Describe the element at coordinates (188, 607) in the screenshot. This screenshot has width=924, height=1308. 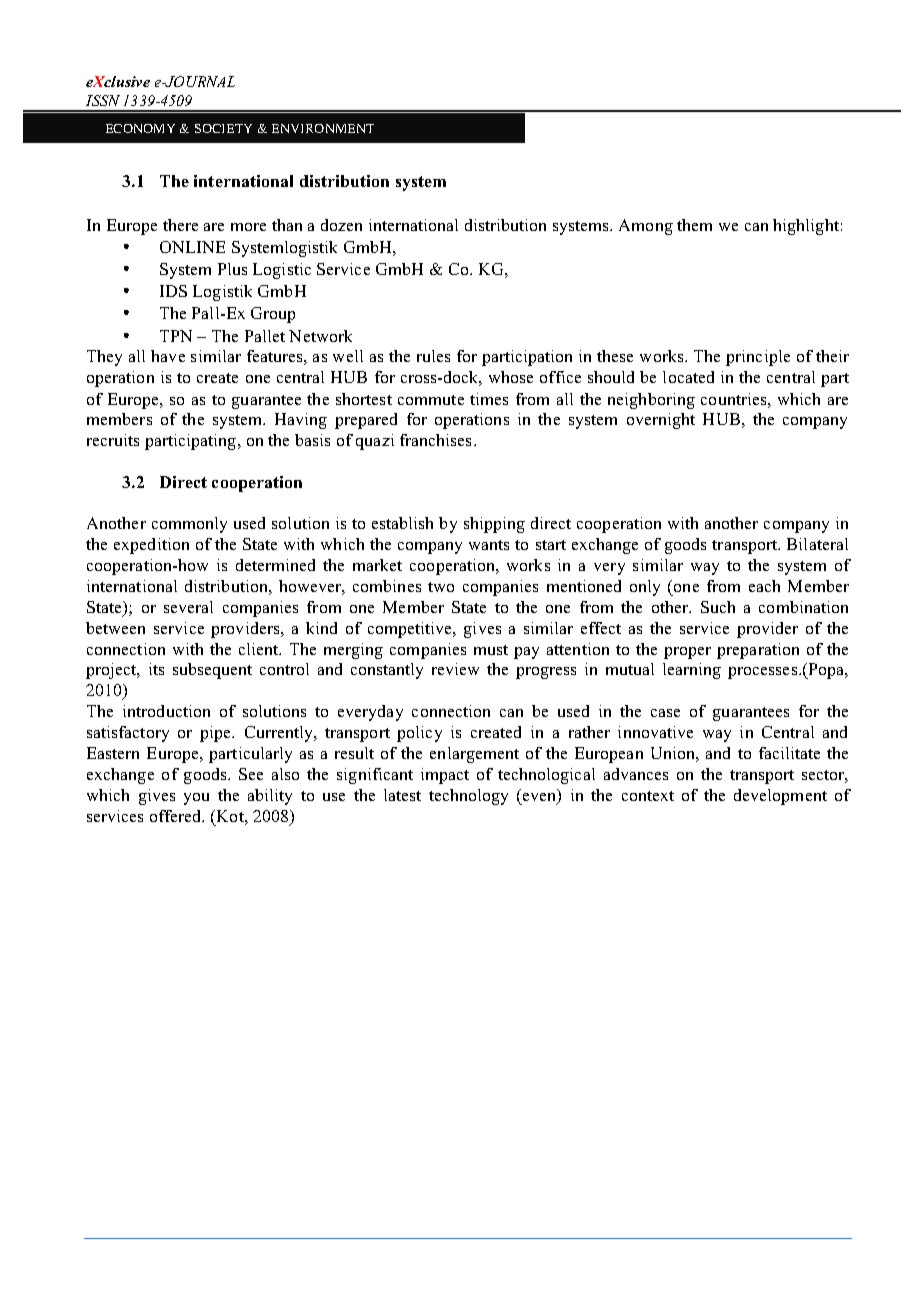
I see `several` at that location.
